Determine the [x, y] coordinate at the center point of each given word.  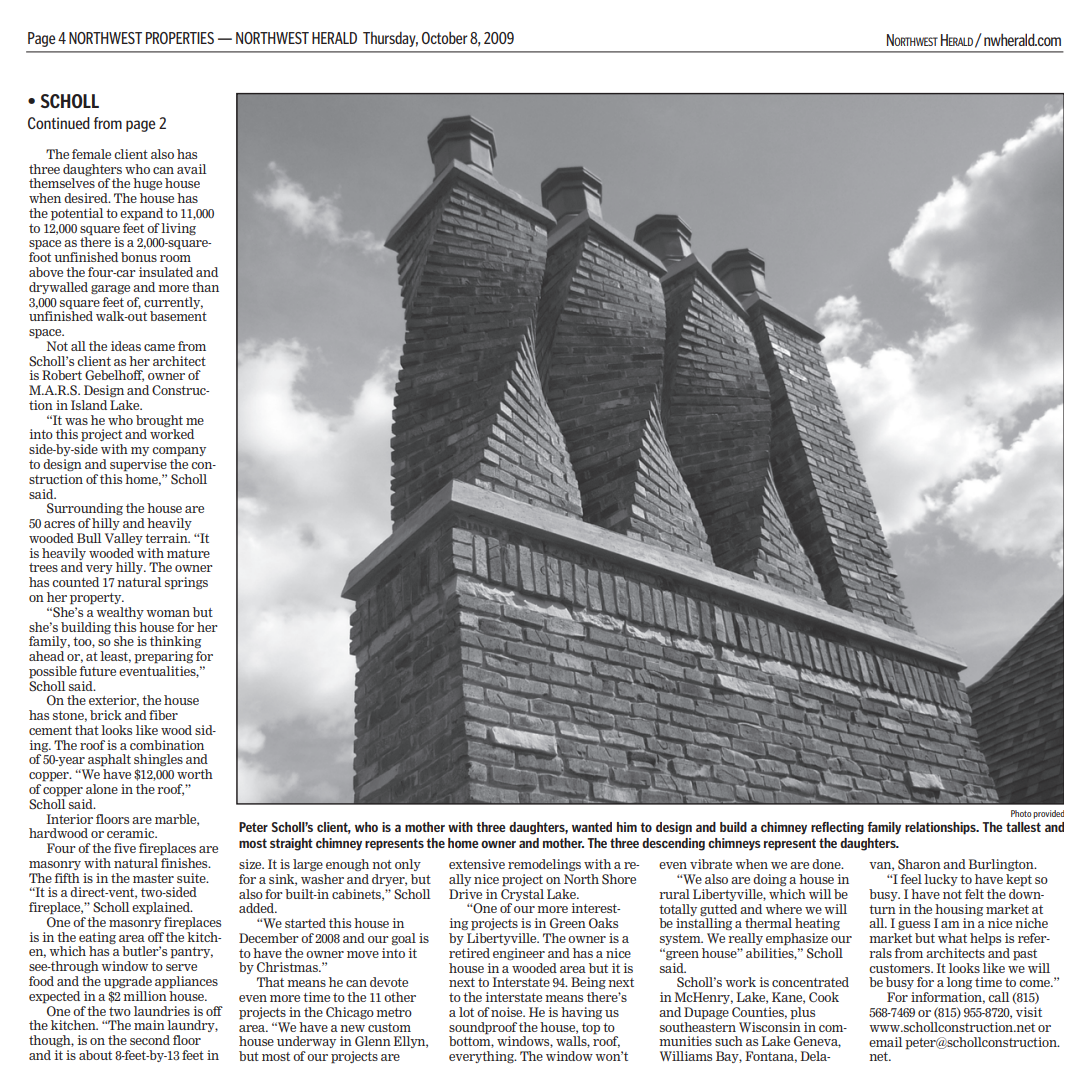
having [581, 1013]
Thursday [390, 39]
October [445, 37]
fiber [163, 715]
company [179, 452]
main [149, 1025]
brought [159, 421]
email [886, 1042]
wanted [592, 827]
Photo [1021, 813]
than [205, 287]
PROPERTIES [180, 38]
